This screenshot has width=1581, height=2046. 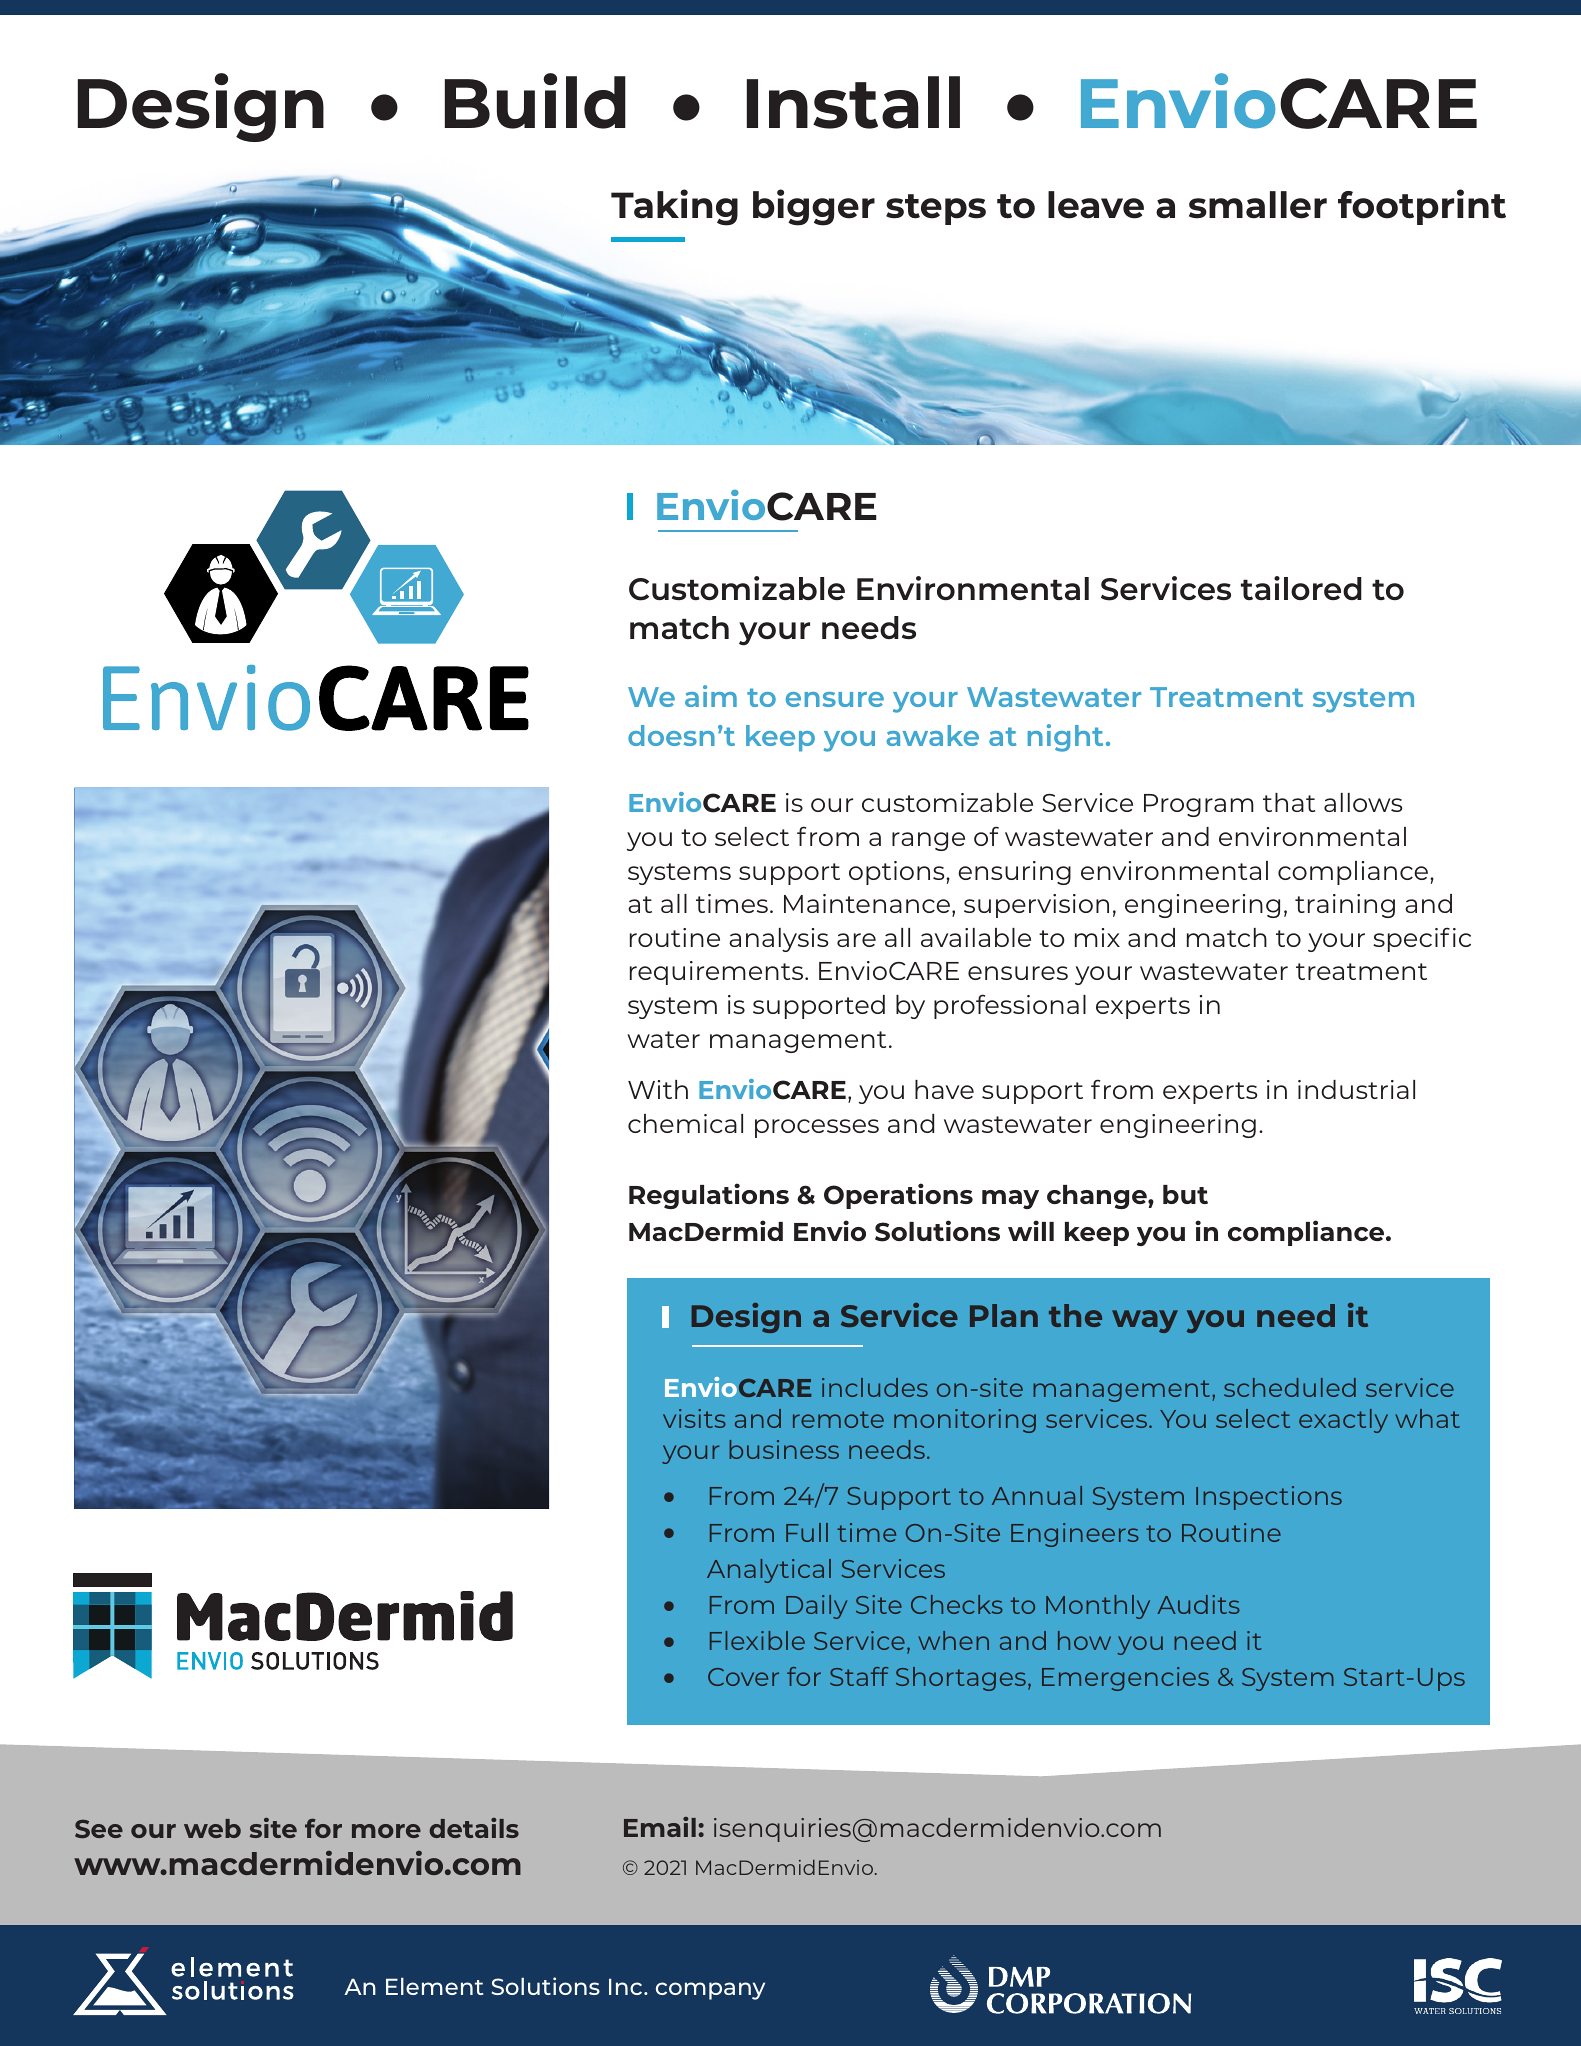 I want to click on includes, so click(x=875, y=1387).
